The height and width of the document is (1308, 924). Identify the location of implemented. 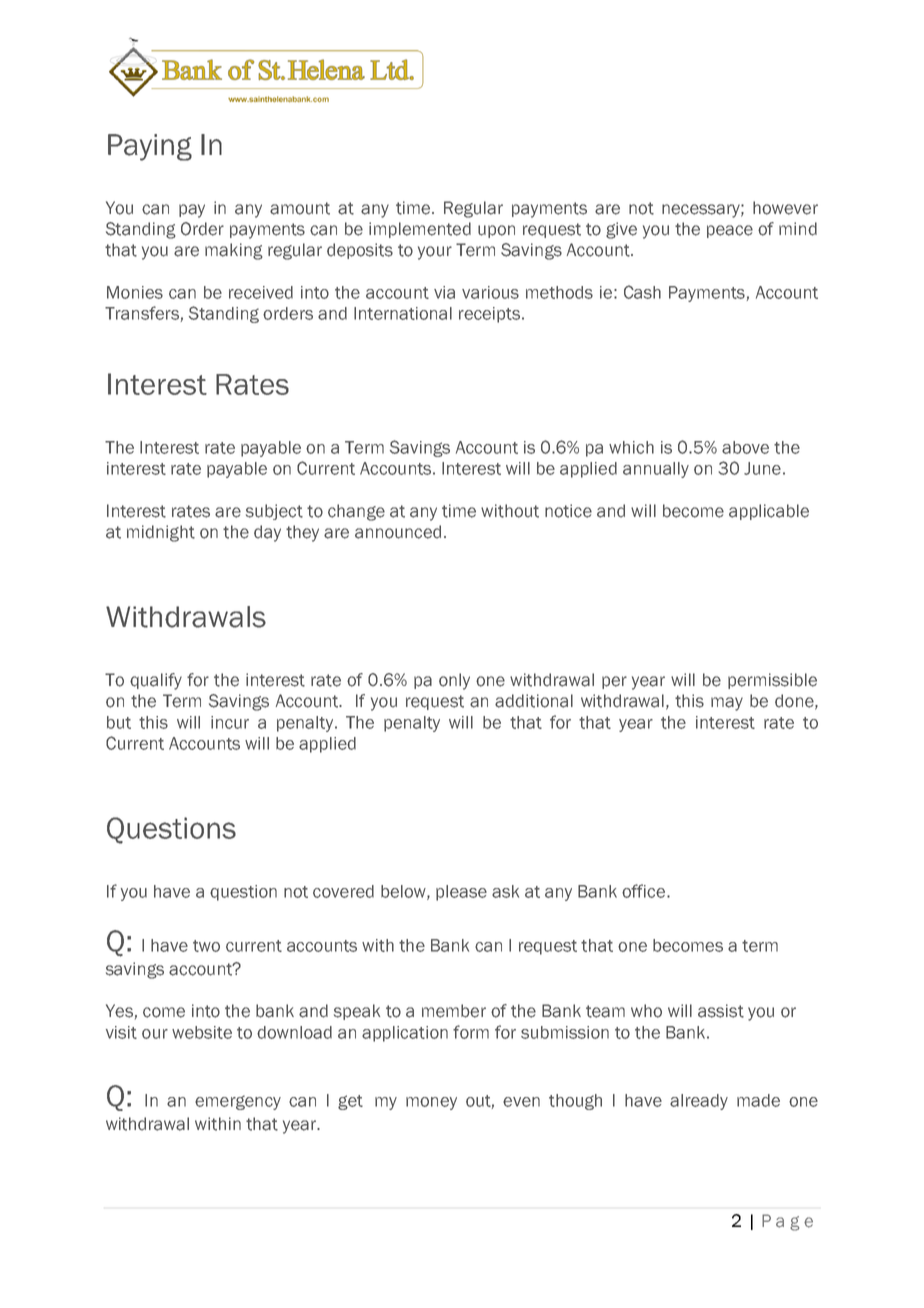
(420, 230).
